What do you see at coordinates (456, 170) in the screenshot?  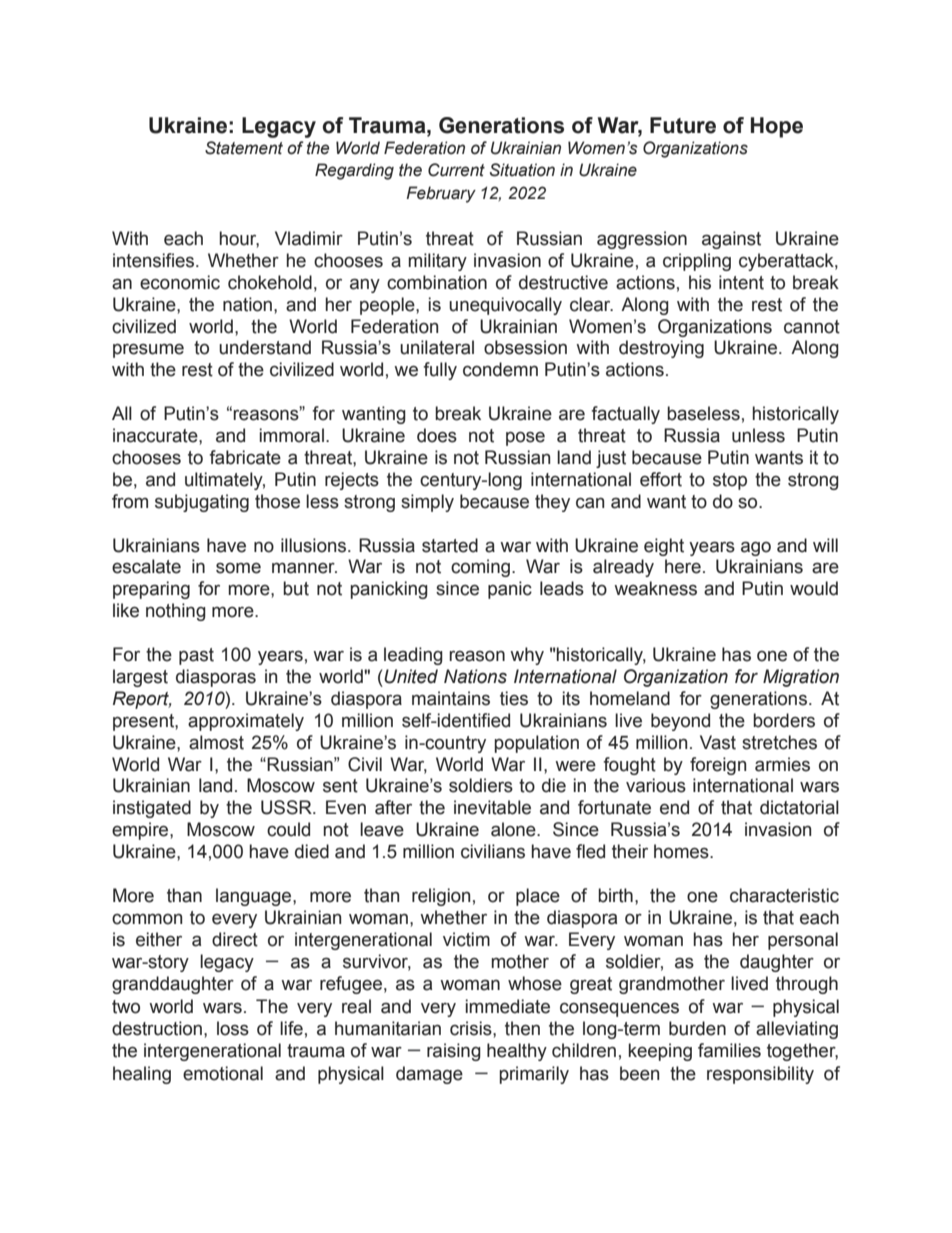 I see `Current` at bounding box center [456, 170].
